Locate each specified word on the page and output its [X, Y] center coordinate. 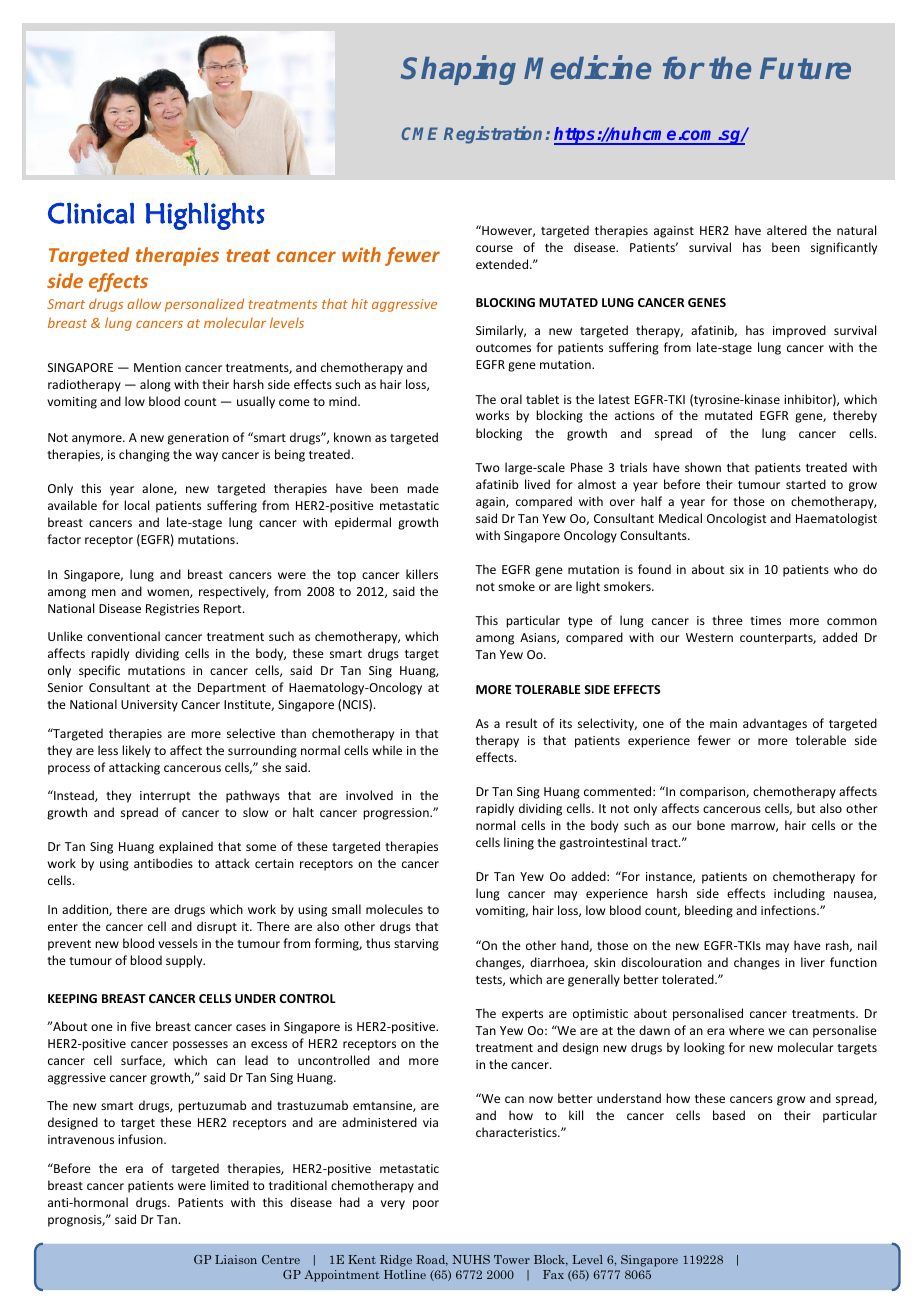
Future [805, 68]
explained [186, 847]
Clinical [91, 213]
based [729, 1115]
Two [487, 467]
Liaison [236, 1259]
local [136, 505]
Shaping [458, 70]
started [806, 484]
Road [432, 1260]
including [799, 894]
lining [519, 843]
